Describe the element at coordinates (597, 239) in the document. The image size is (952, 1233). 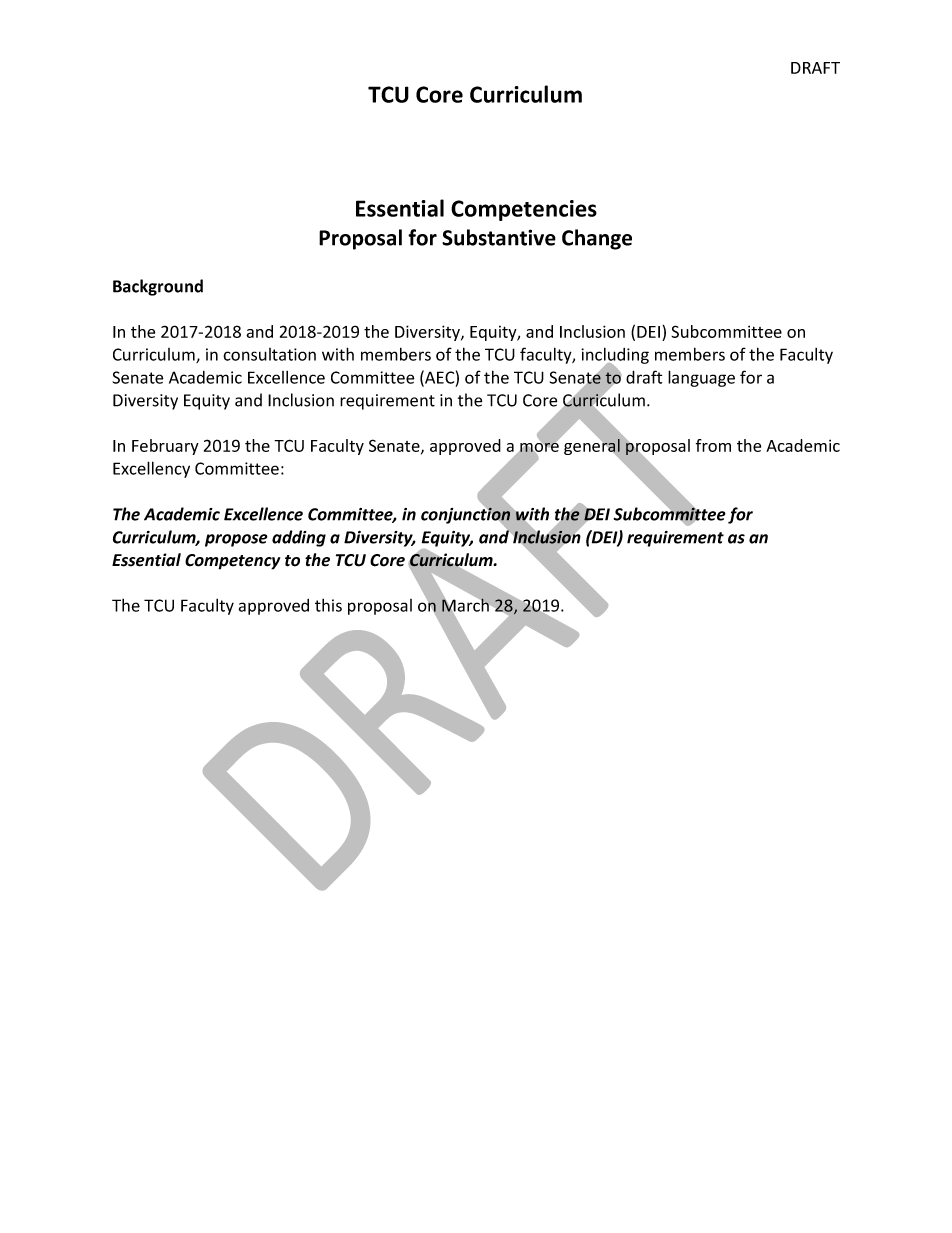
I see `Change` at that location.
